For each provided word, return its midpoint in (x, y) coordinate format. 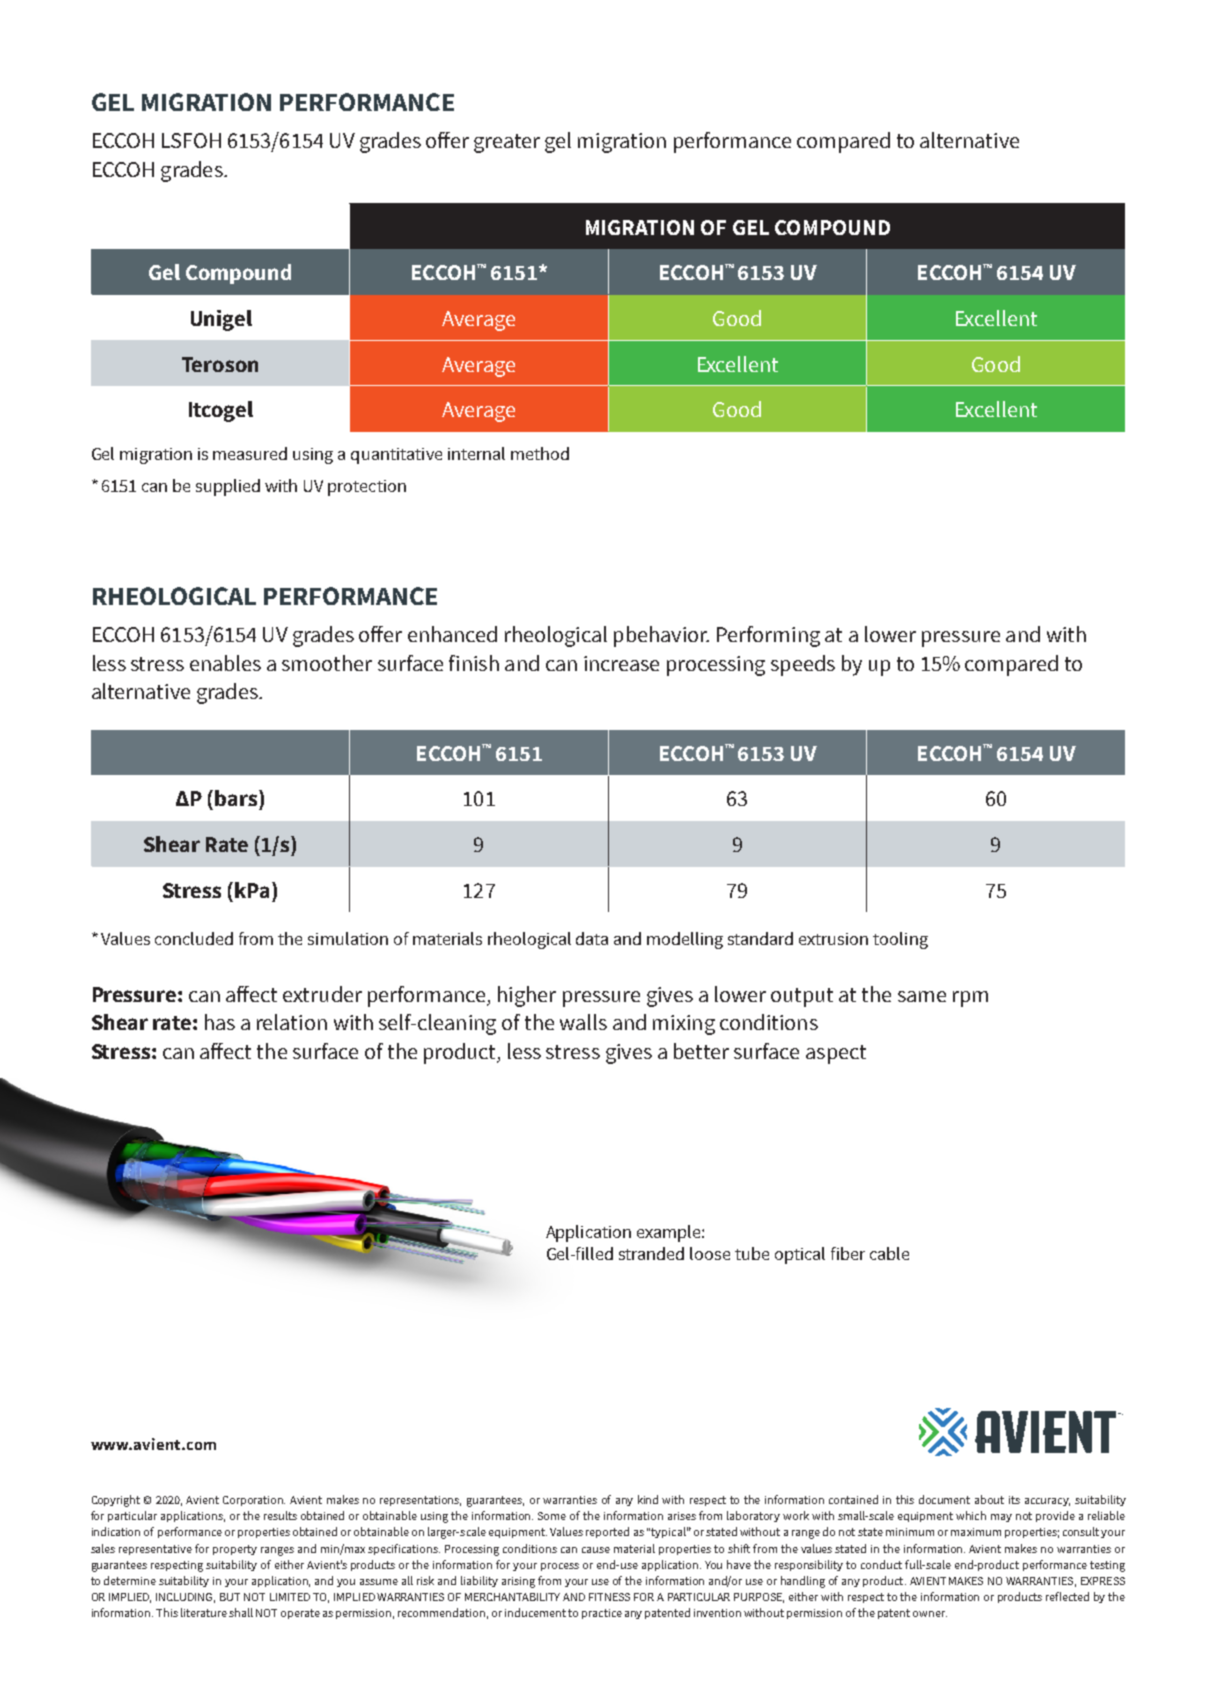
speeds (803, 665)
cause (596, 1550)
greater (507, 143)
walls (583, 1022)
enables (225, 663)
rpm (970, 999)
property (235, 1550)
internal (476, 453)
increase (621, 663)
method (540, 453)
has (220, 1022)
